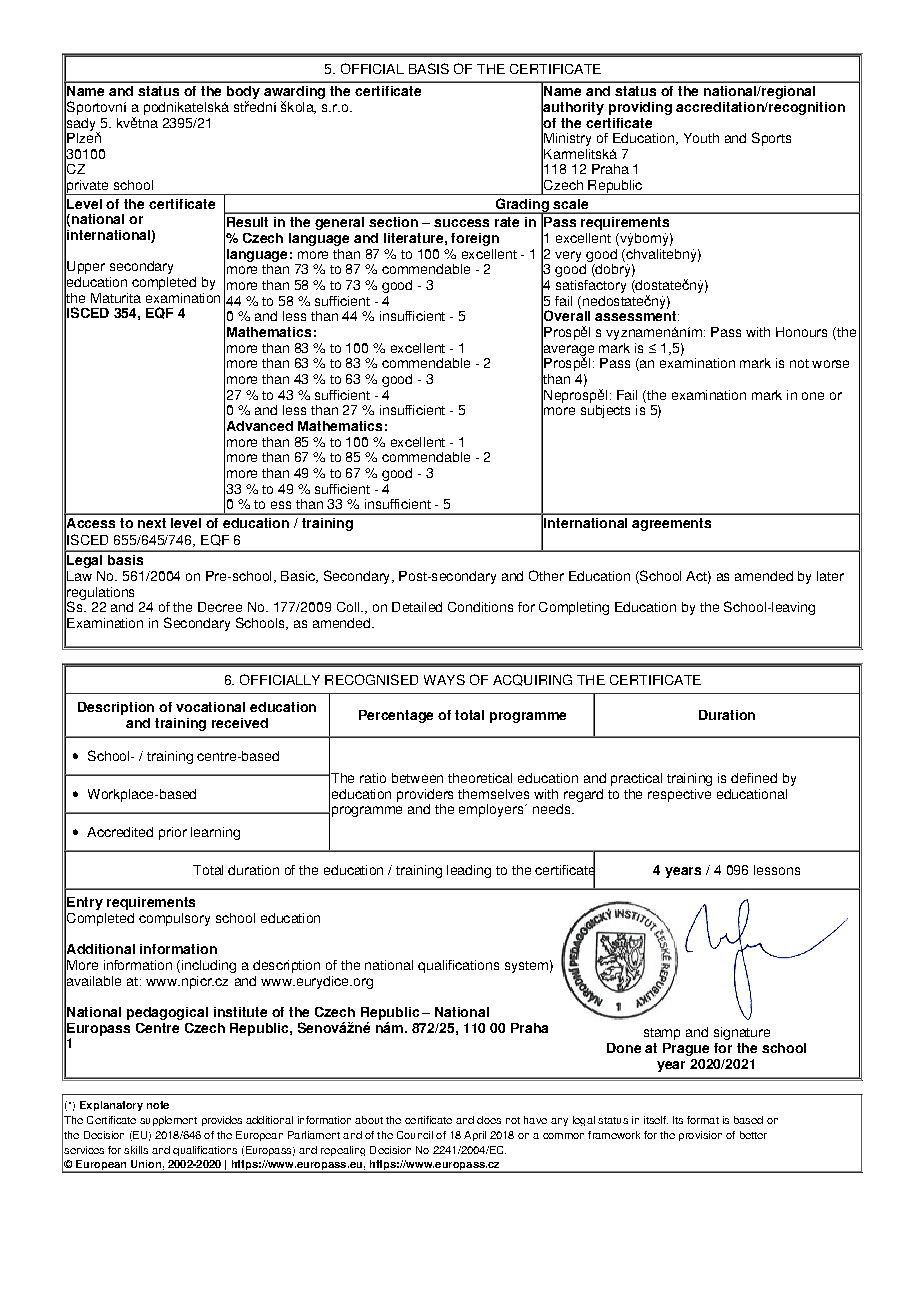 The image size is (924, 1308). Describe the element at coordinates (469, 871) in the document. I see `leading` at that location.
